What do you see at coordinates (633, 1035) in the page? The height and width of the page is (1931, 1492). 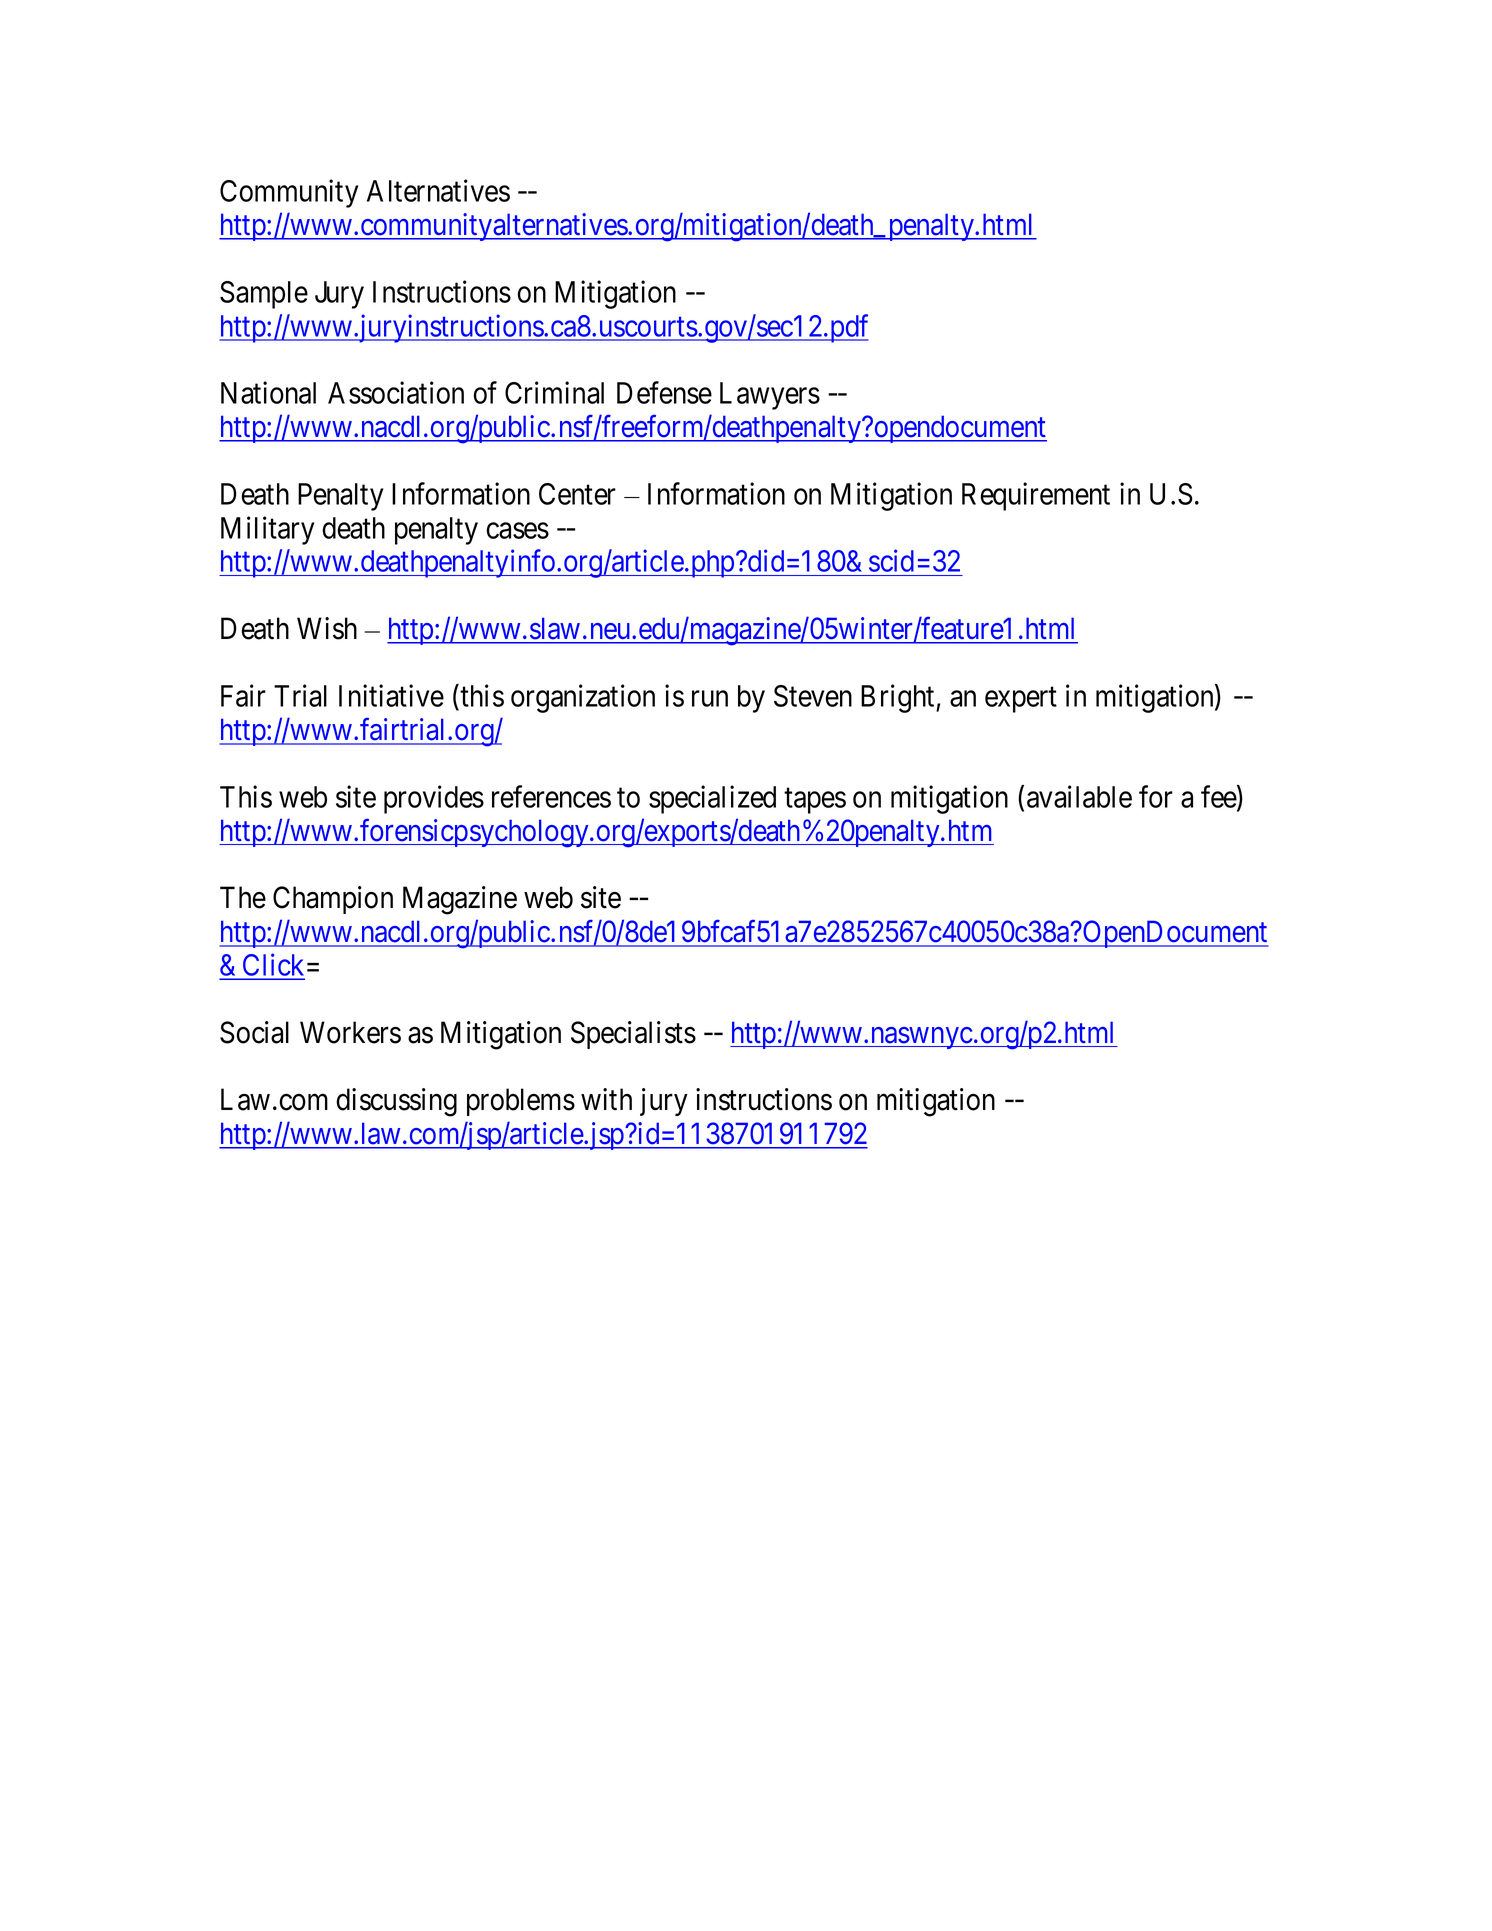 I see `Specialists` at bounding box center [633, 1035].
